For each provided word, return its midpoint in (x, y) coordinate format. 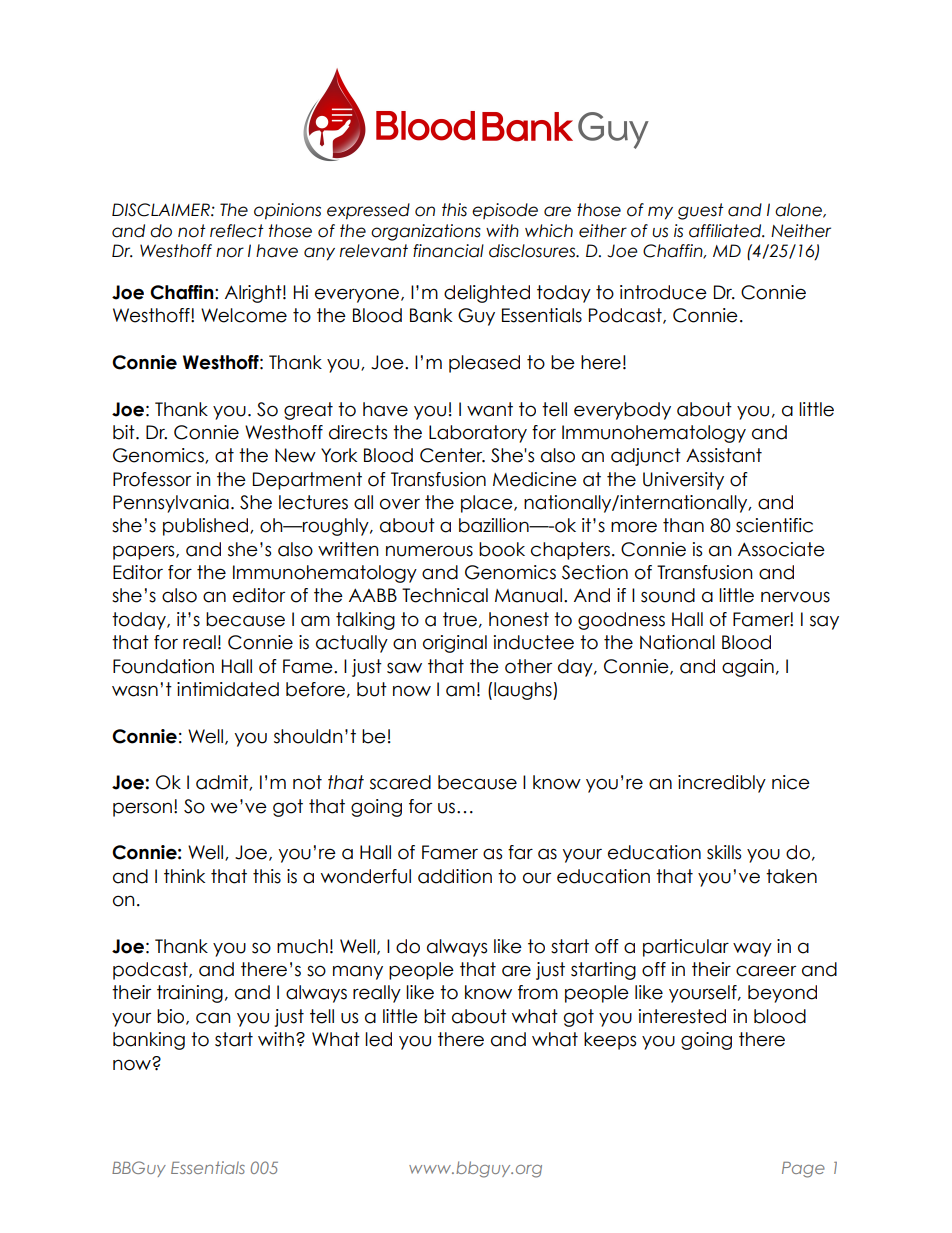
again (748, 668)
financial (448, 251)
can (213, 1018)
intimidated (228, 689)
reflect (237, 231)
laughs (524, 691)
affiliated (726, 231)
